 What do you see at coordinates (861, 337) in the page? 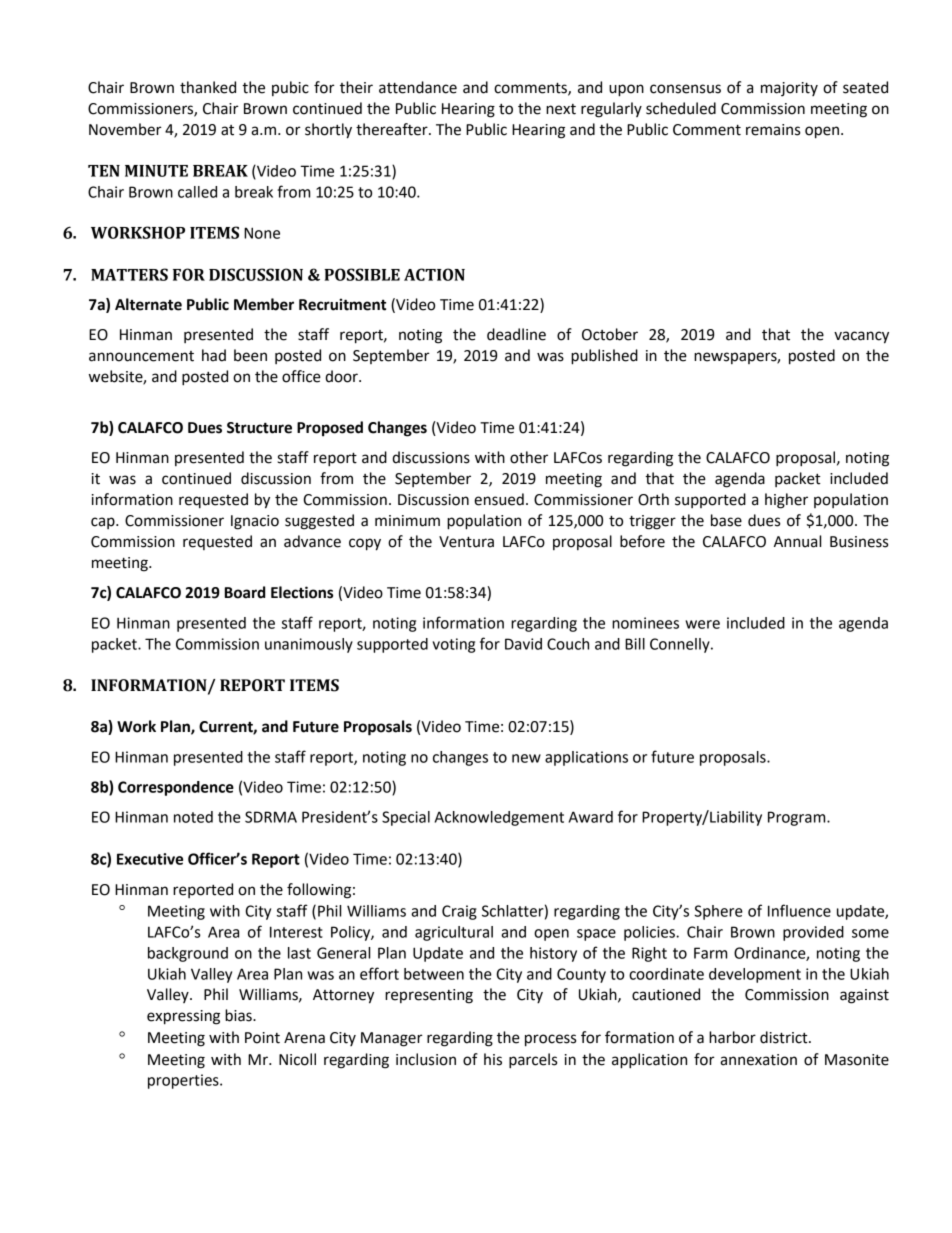
I see `vacancy` at bounding box center [861, 337].
